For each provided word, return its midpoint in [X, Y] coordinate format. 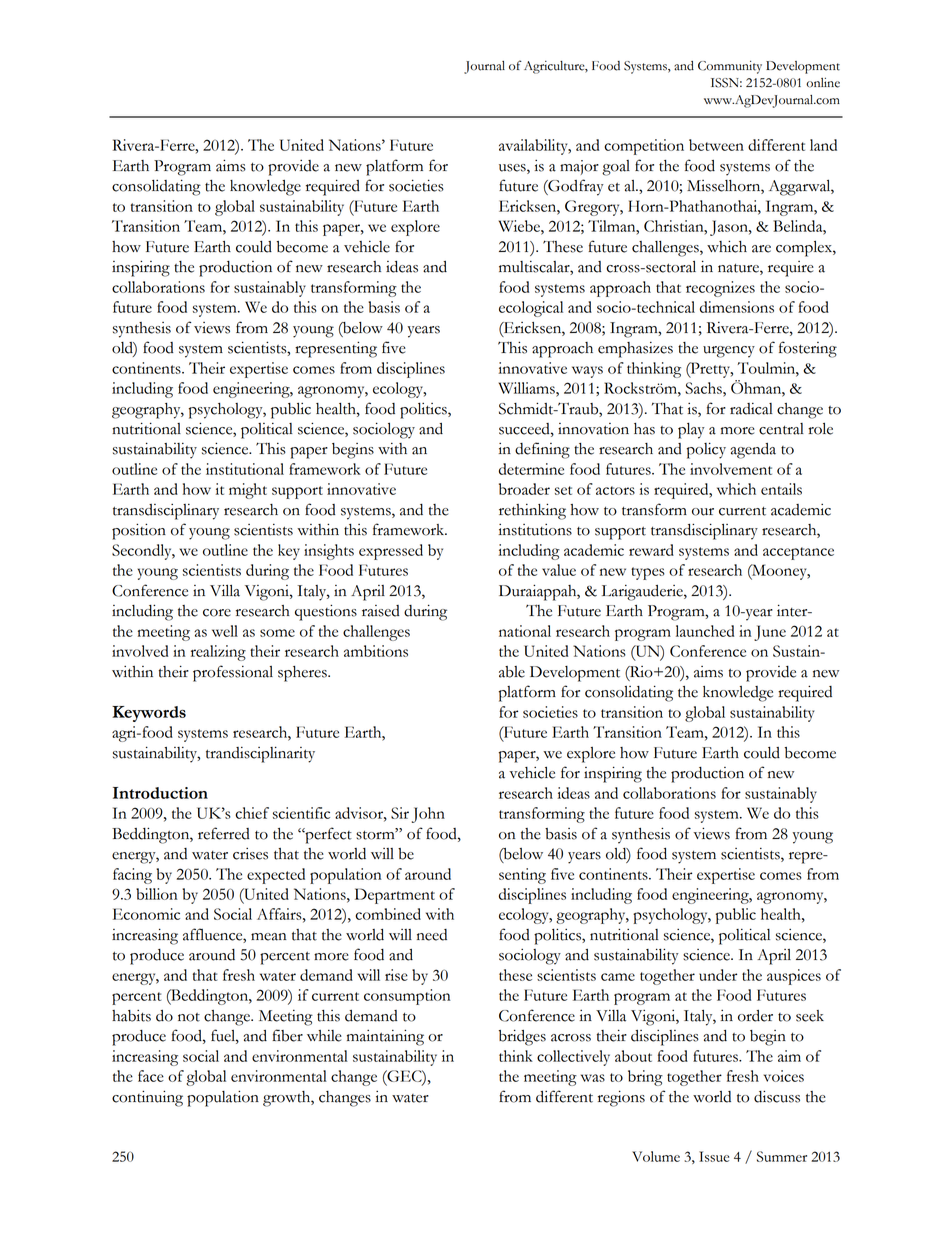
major [579, 167]
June [770, 633]
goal [616, 168]
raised [381, 611]
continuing [147, 1098]
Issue [714, 1156]
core [217, 613]
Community [730, 67]
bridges [522, 1037]
